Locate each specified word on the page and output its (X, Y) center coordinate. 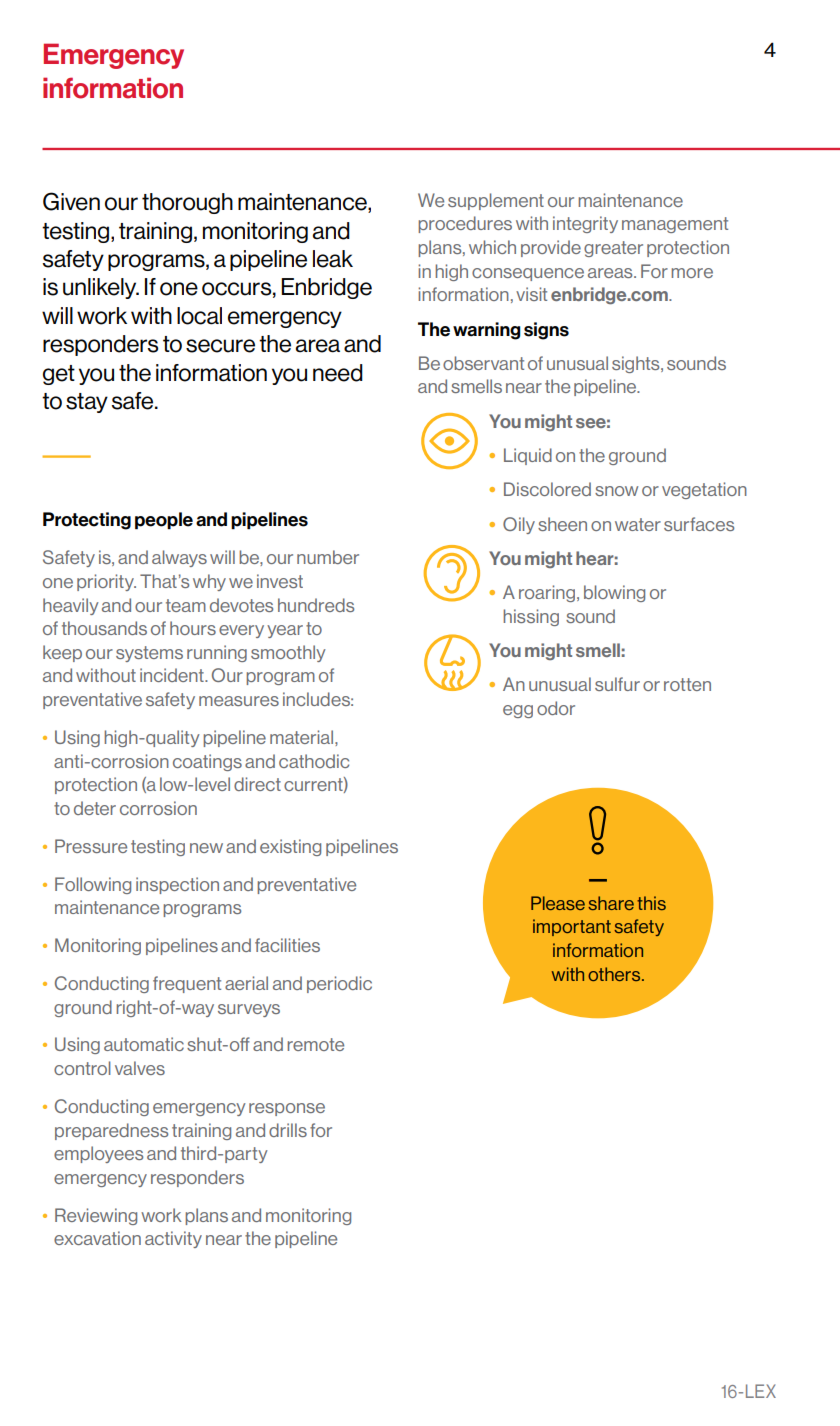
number (328, 557)
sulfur (617, 684)
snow (616, 491)
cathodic (314, 761)
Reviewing (96, 1216)
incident (173, 675)
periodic (339, 984)
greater (613, 249)
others (615, 974)
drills (288, 1130)
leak (333, 259)
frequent (187, 984)
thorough (187, 203)
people (164, 521)
